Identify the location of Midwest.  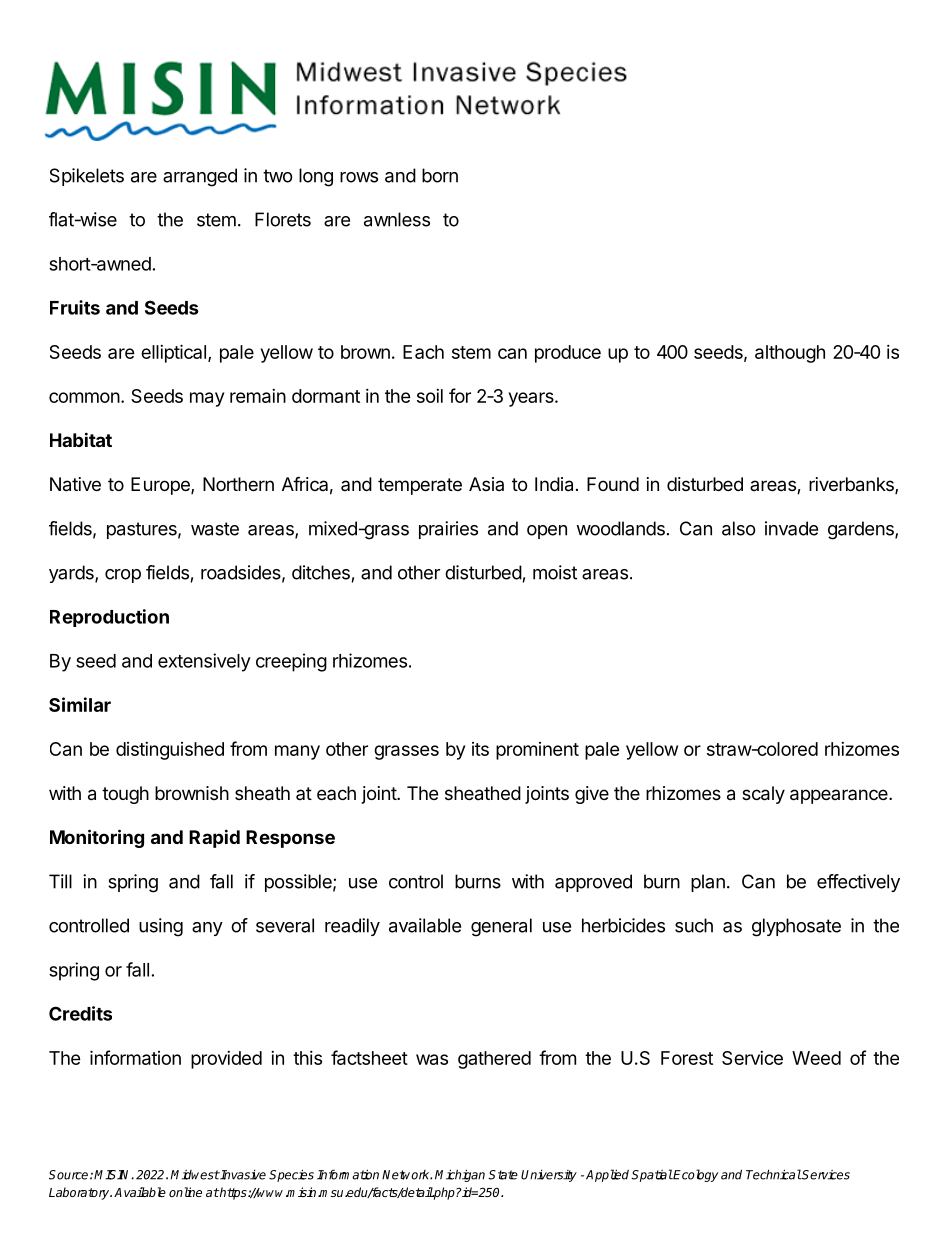
(195, 1175).
